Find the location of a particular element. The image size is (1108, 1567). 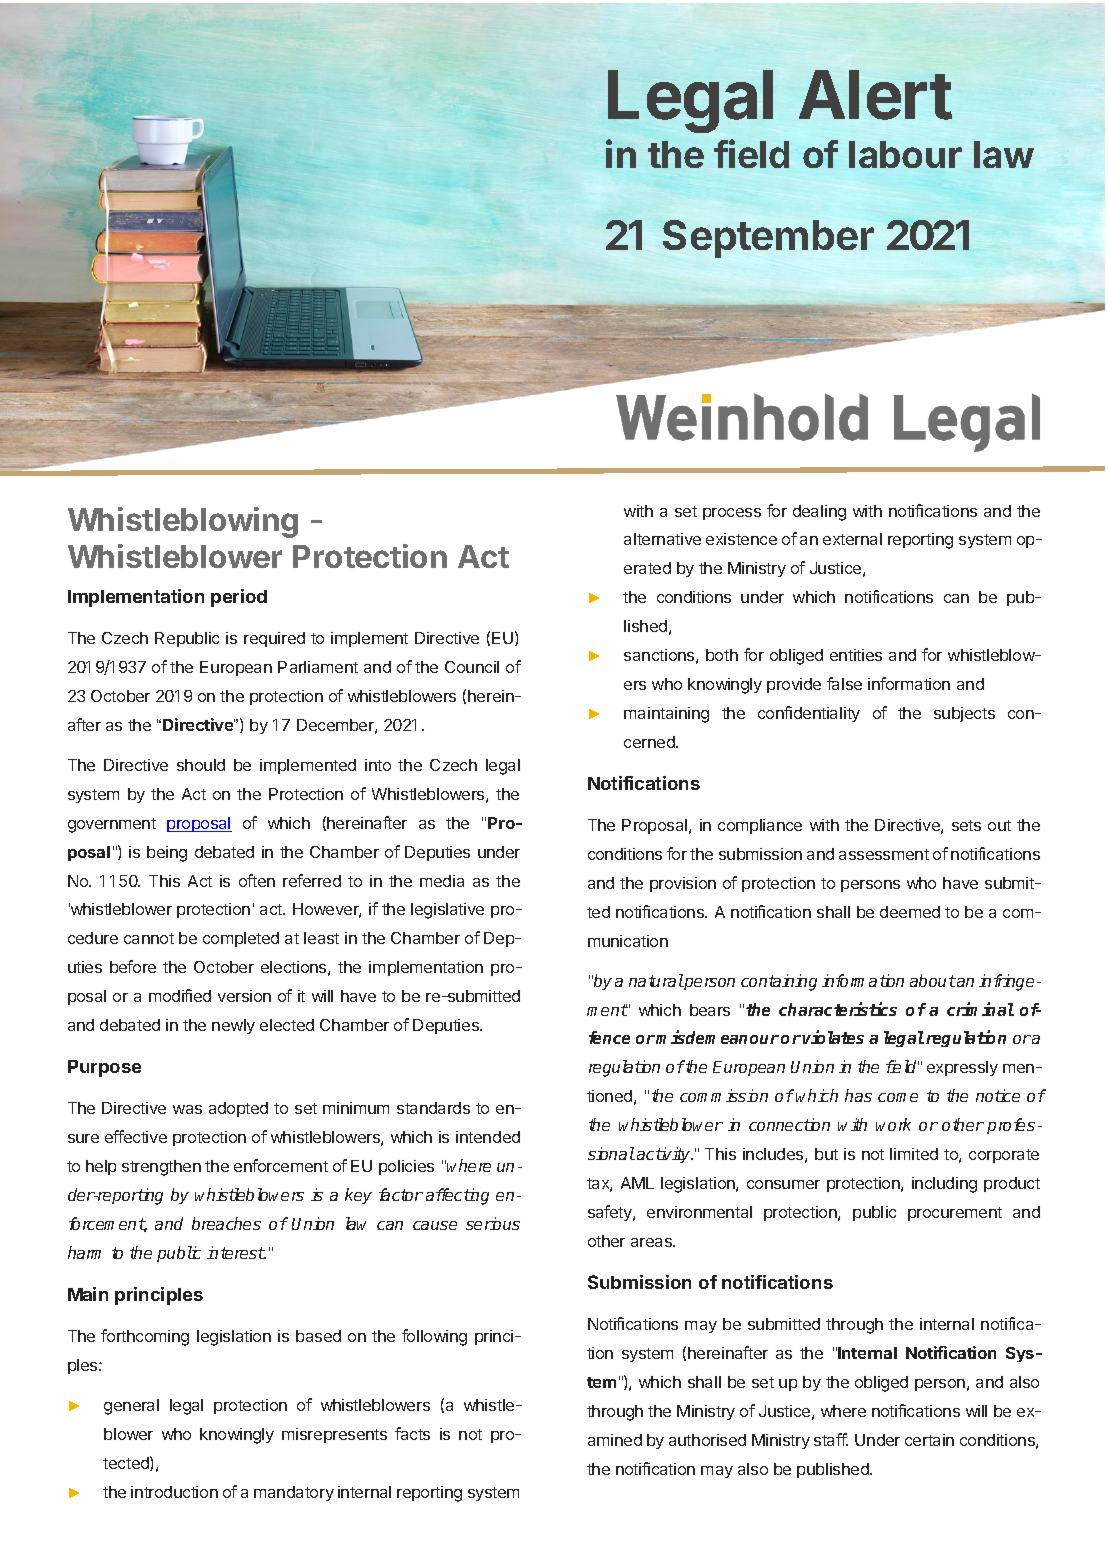

sets is located at coordinates (966, 825).
